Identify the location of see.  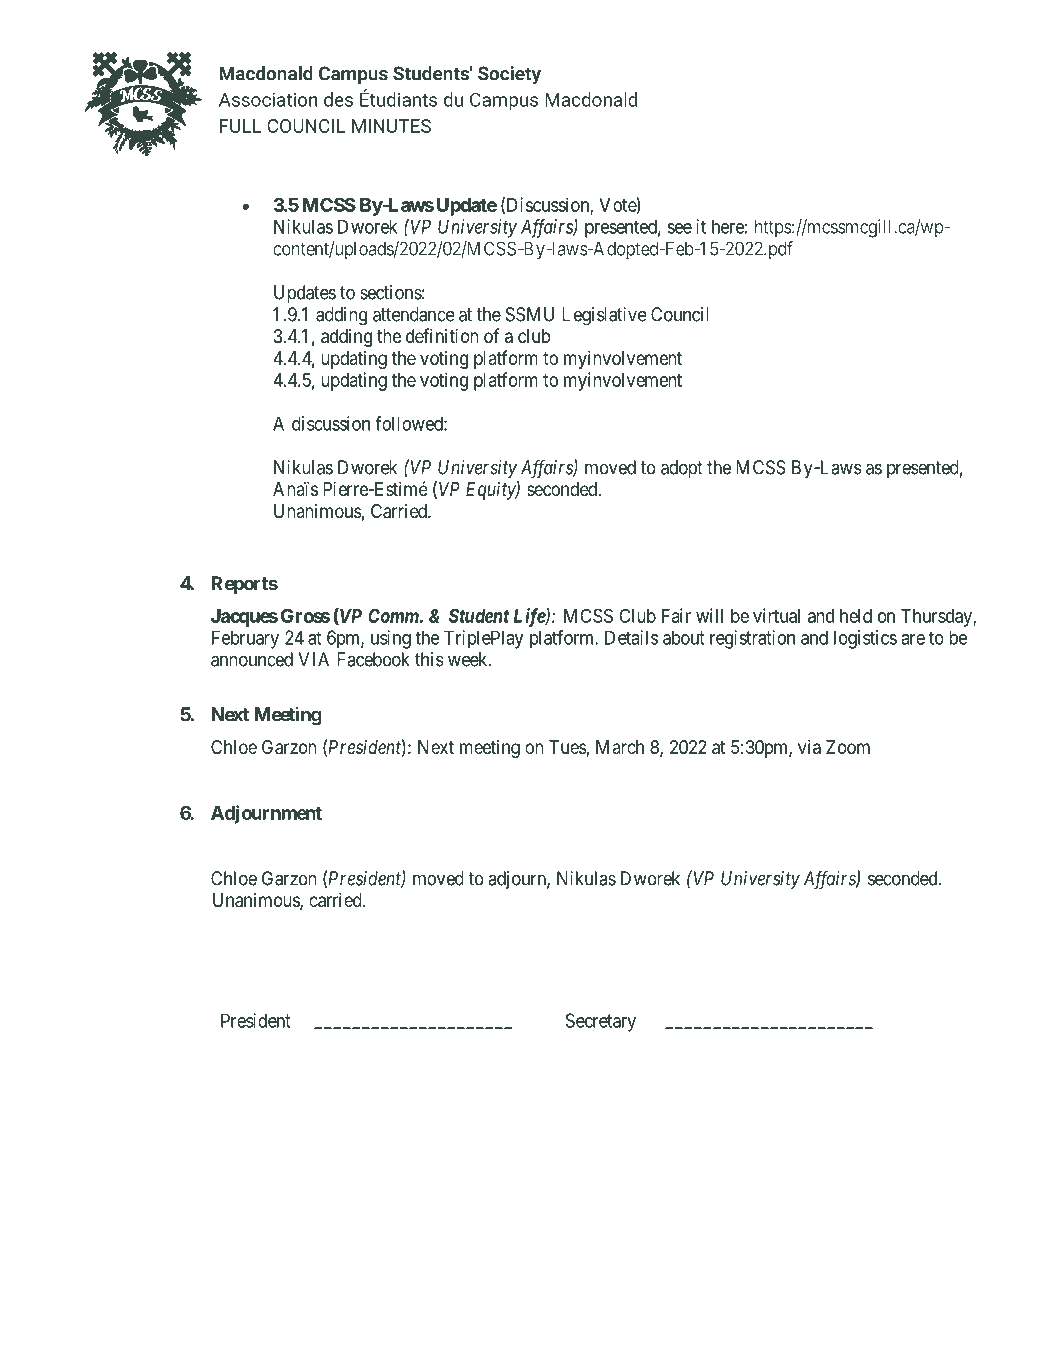
(680, 228).
